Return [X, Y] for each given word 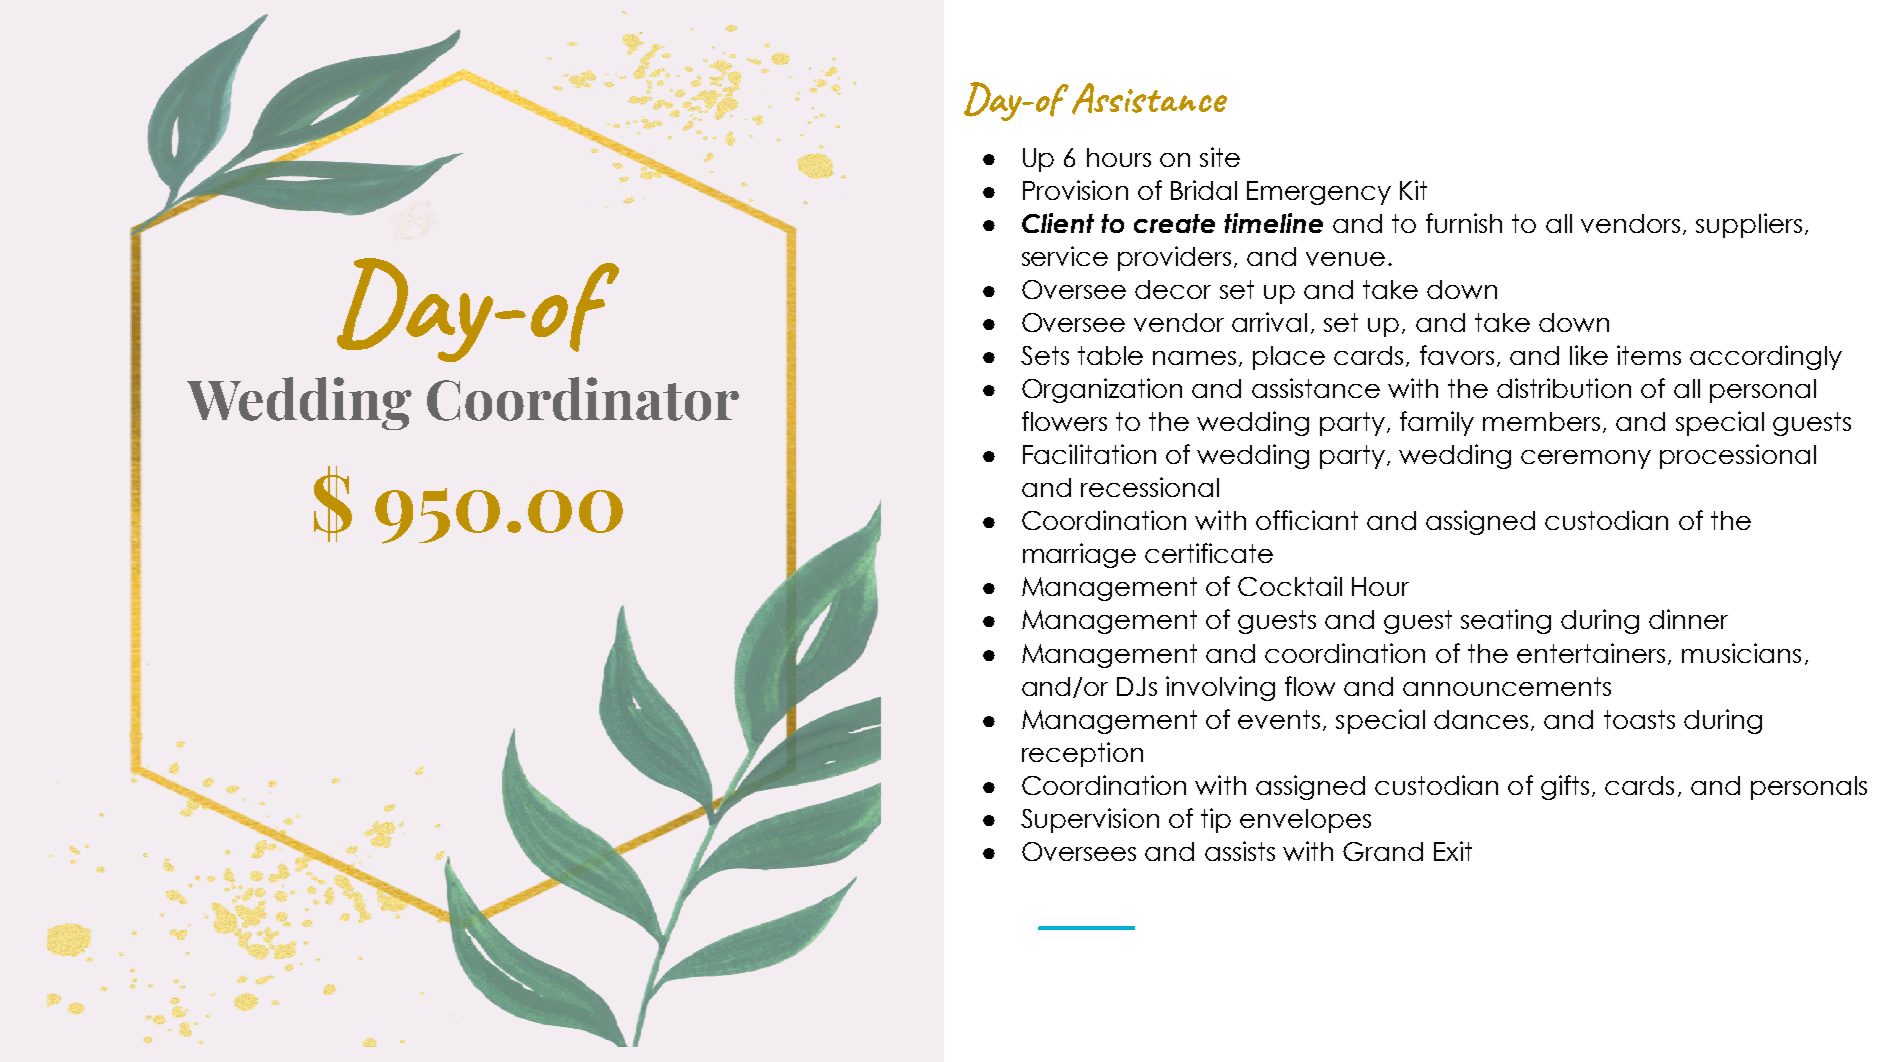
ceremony [1586, 459]
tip [1216, 820]
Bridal [1204, 190]
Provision [1075, 190]
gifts [1565, 787]
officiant [1307, 520]
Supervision [1090, 820]
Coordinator [583, 399]
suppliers [1749, 225]
